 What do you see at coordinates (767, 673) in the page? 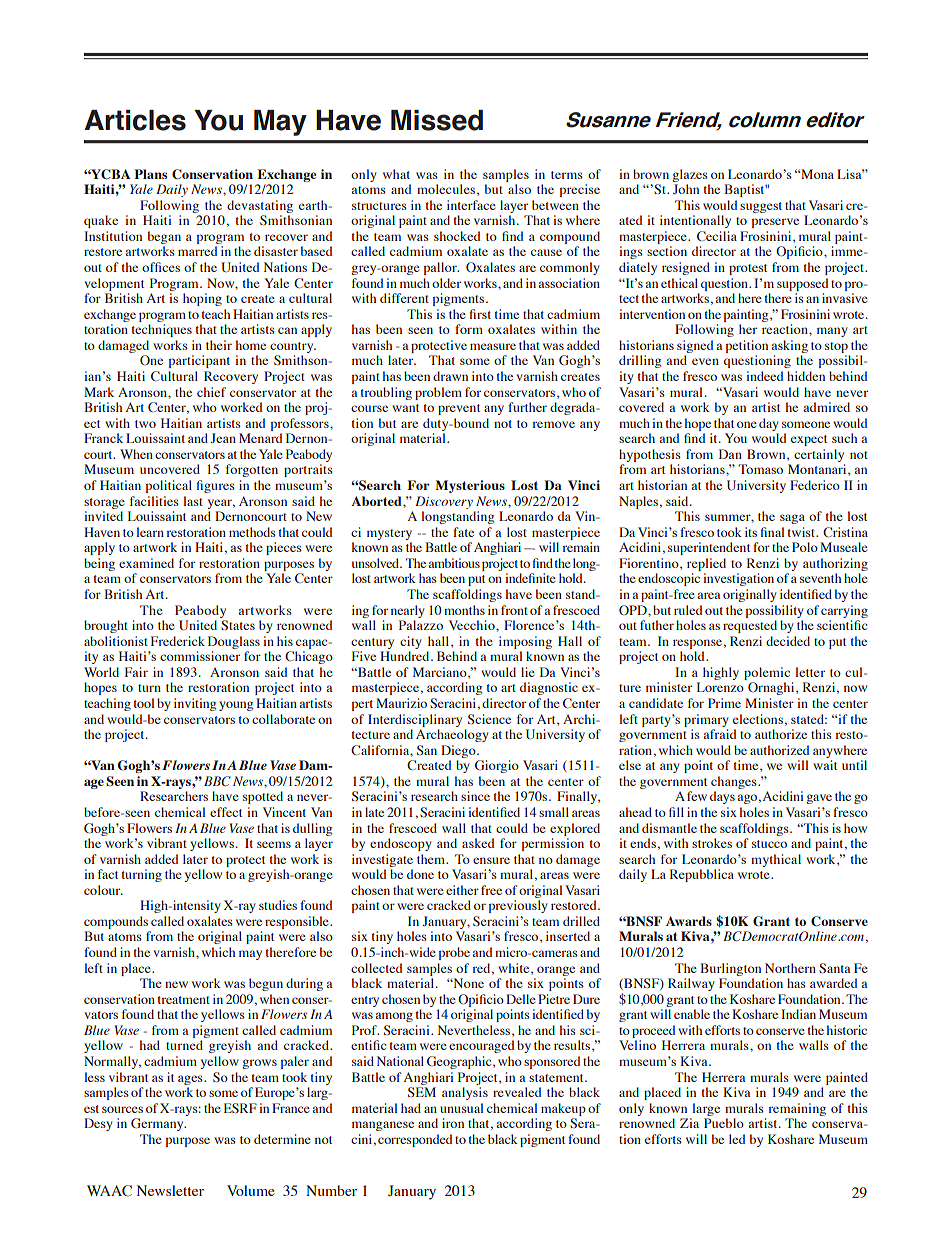
I see `polemic` at bounding box center [767, 673].
